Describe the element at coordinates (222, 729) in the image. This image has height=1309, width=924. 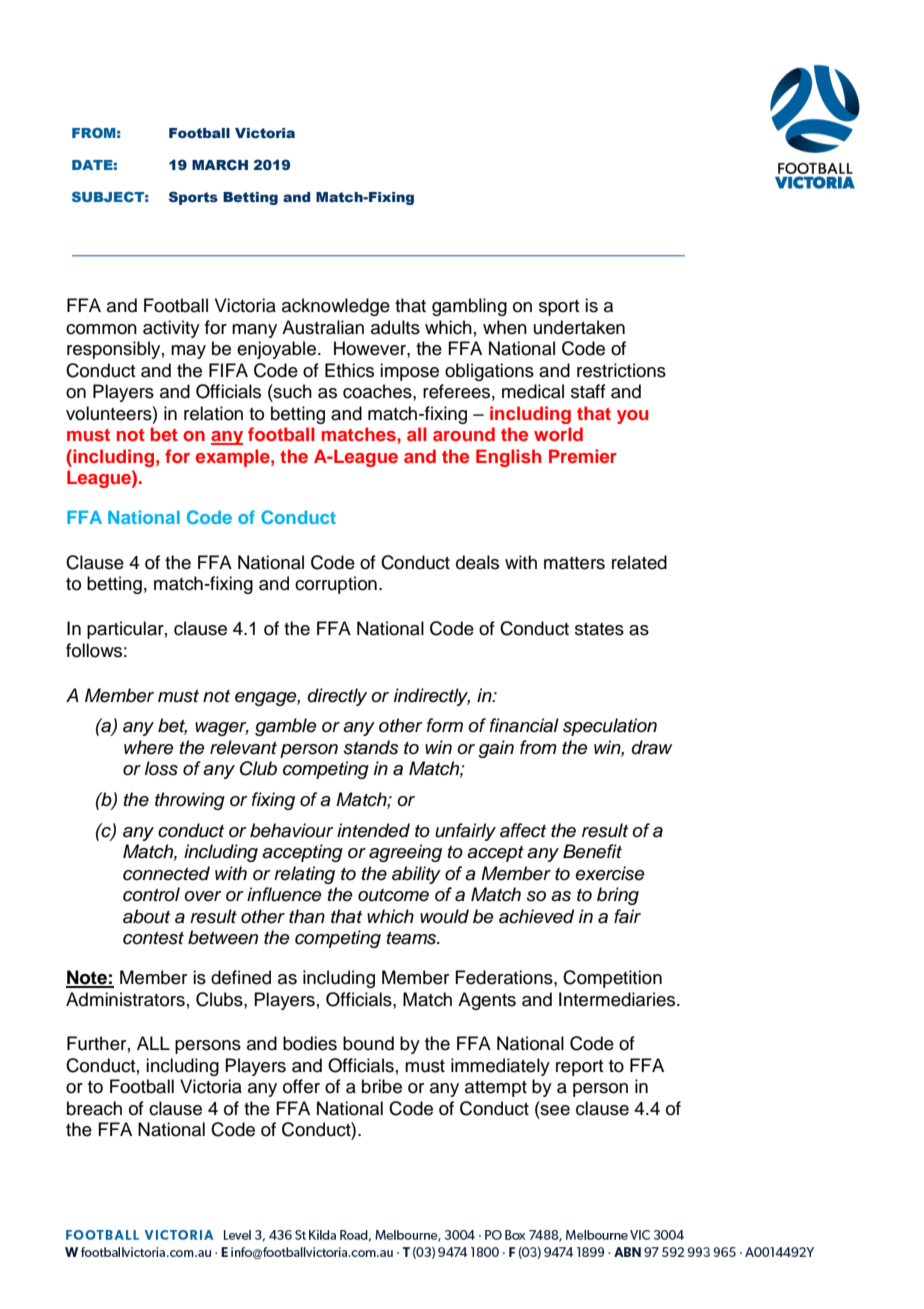
I see `wager` at that location.
